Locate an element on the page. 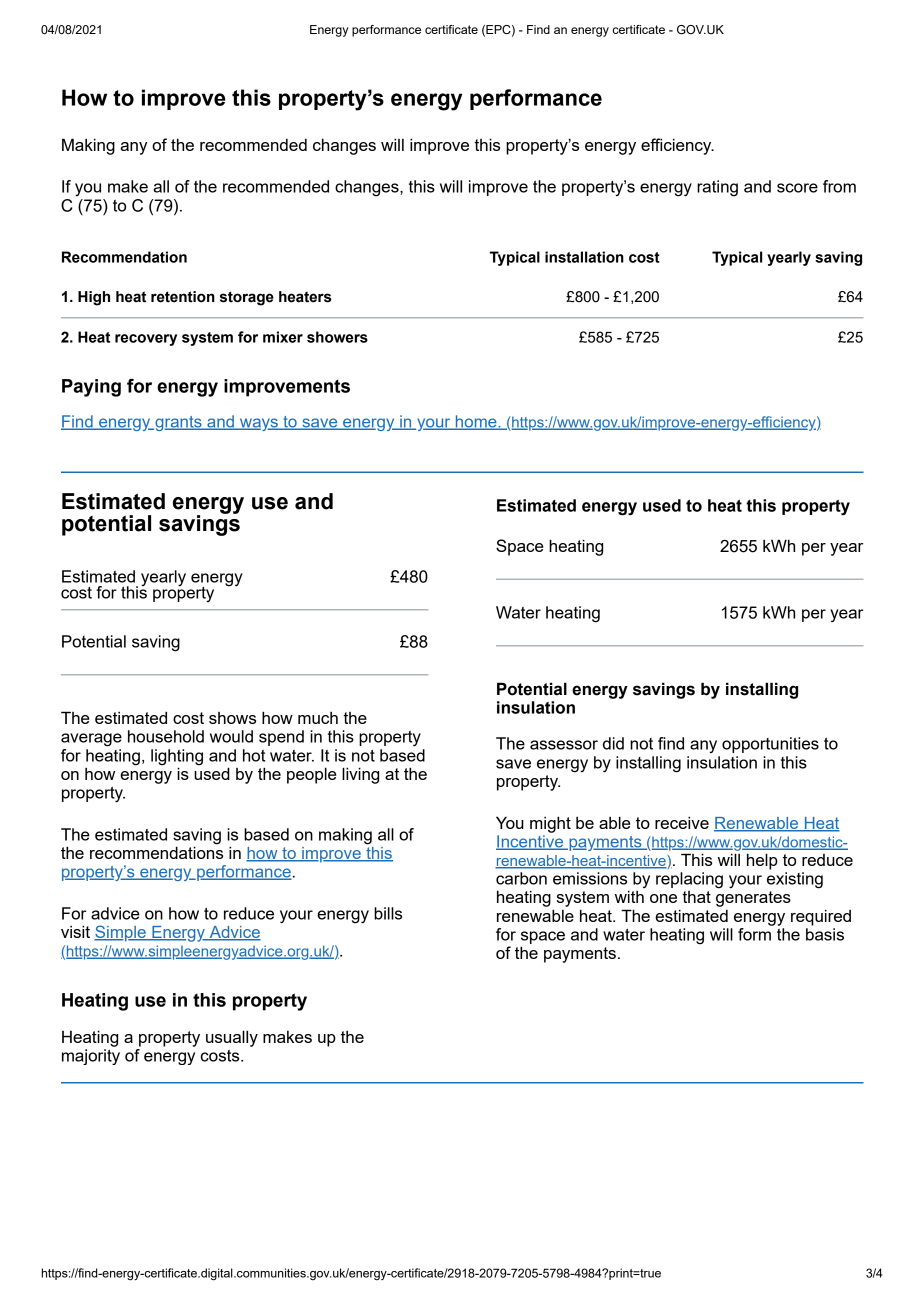 The image size is (924, 1304). much is located at coordinates (318, 718).
